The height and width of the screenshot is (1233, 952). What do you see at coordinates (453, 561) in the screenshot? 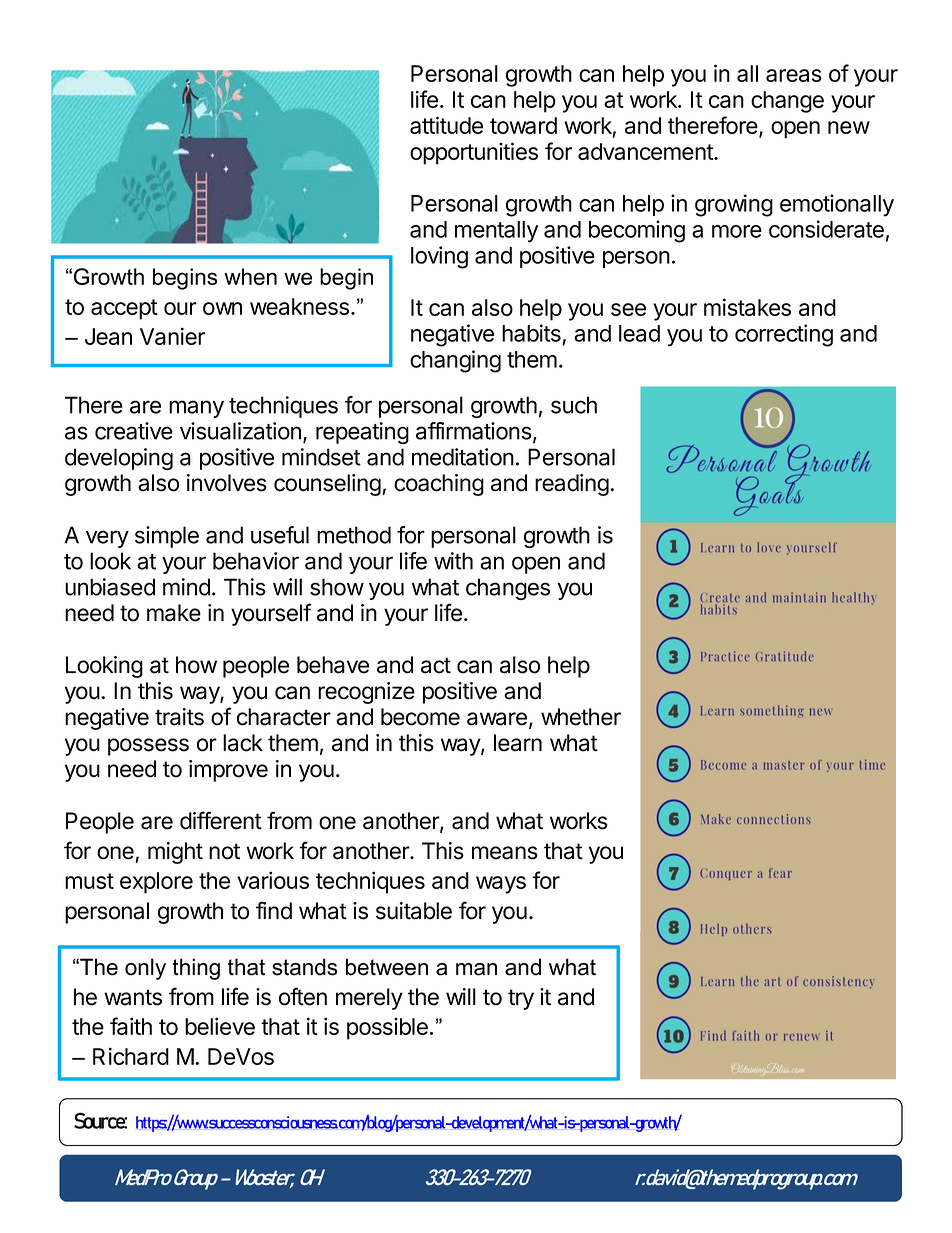
I see `with` at bounding box center [453, 561].
